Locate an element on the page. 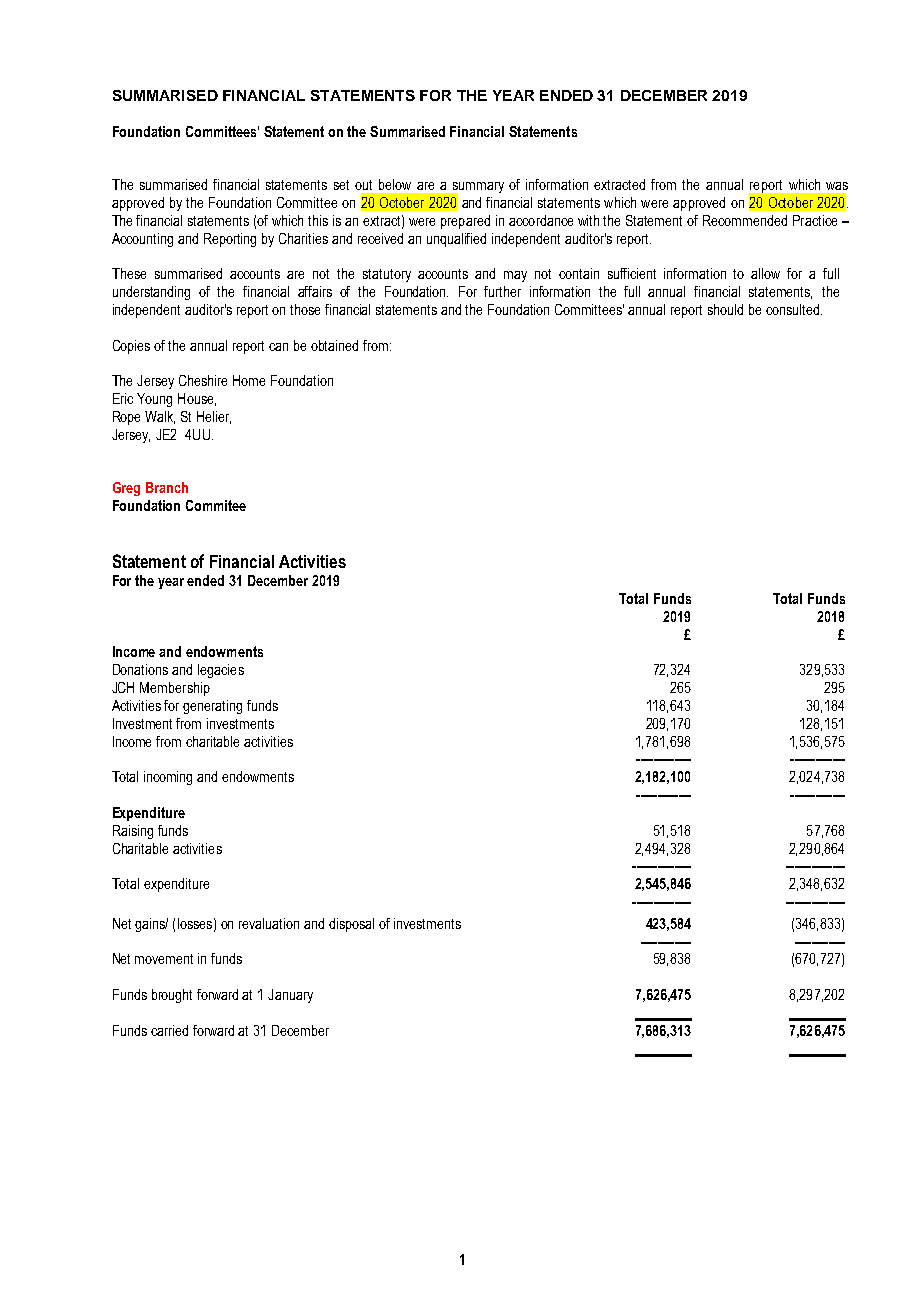  should is located at coordinates (725, 309).
